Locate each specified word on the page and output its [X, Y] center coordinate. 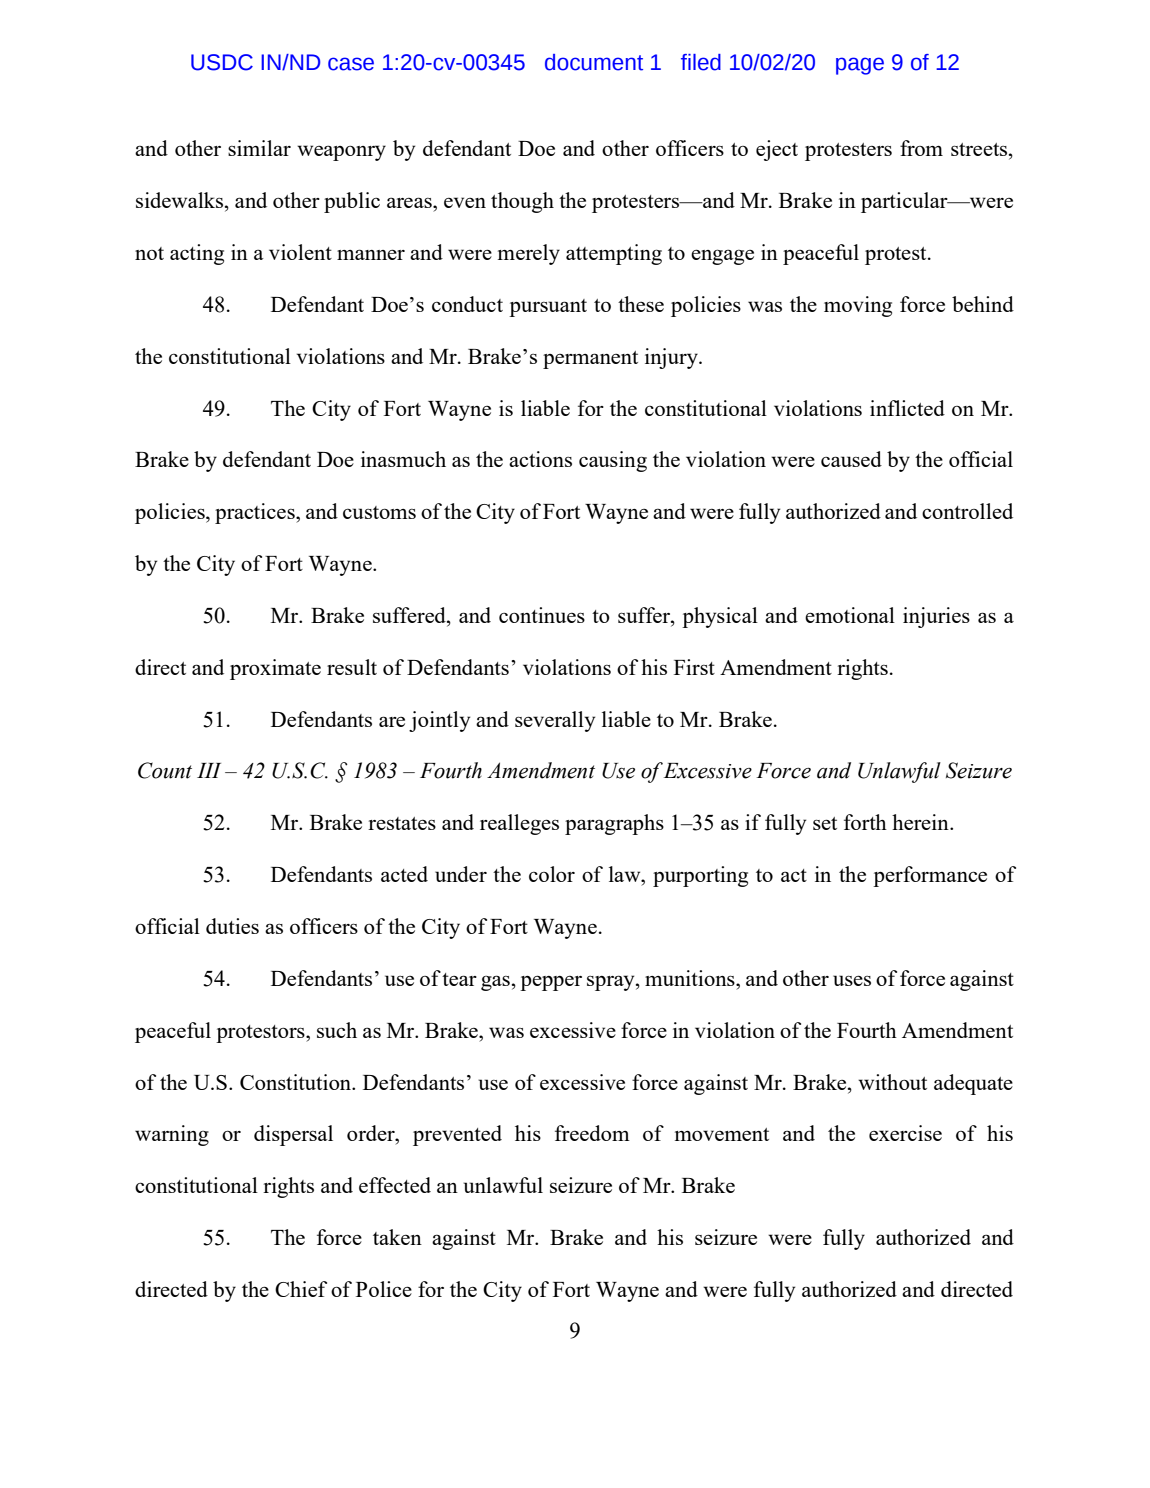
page [860, 66]
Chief [301, 1289]
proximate [275, 669]
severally [555, 721]
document [594, 62]
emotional [850, 615]
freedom [592, 1133]
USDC [222, 62]
